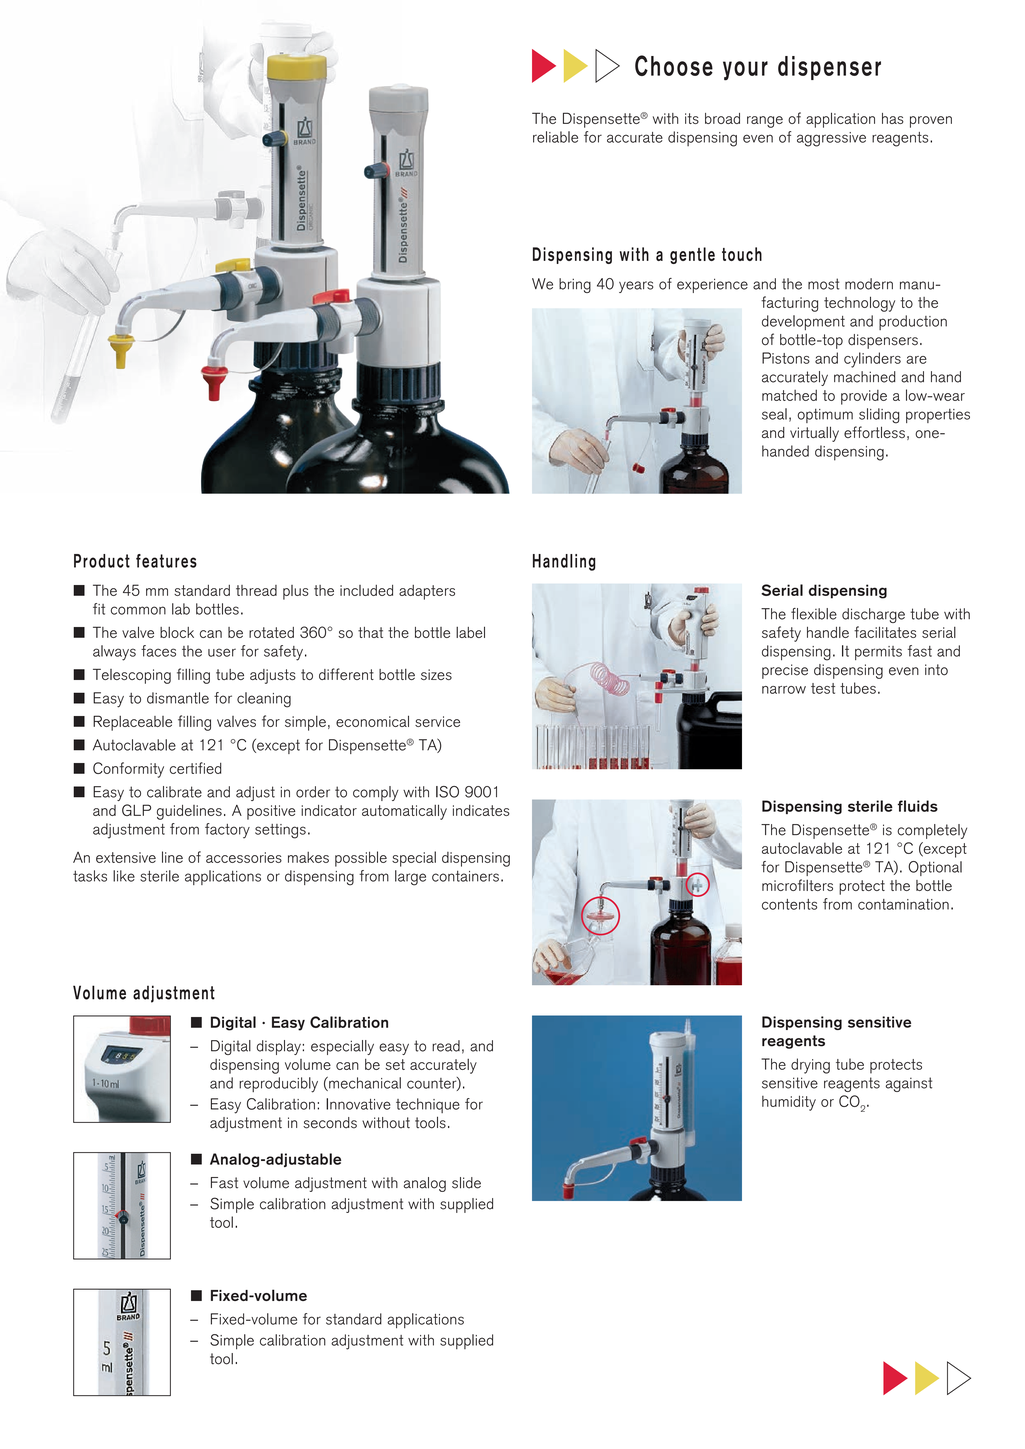  I want to click on slide, so click(466, 1183).
